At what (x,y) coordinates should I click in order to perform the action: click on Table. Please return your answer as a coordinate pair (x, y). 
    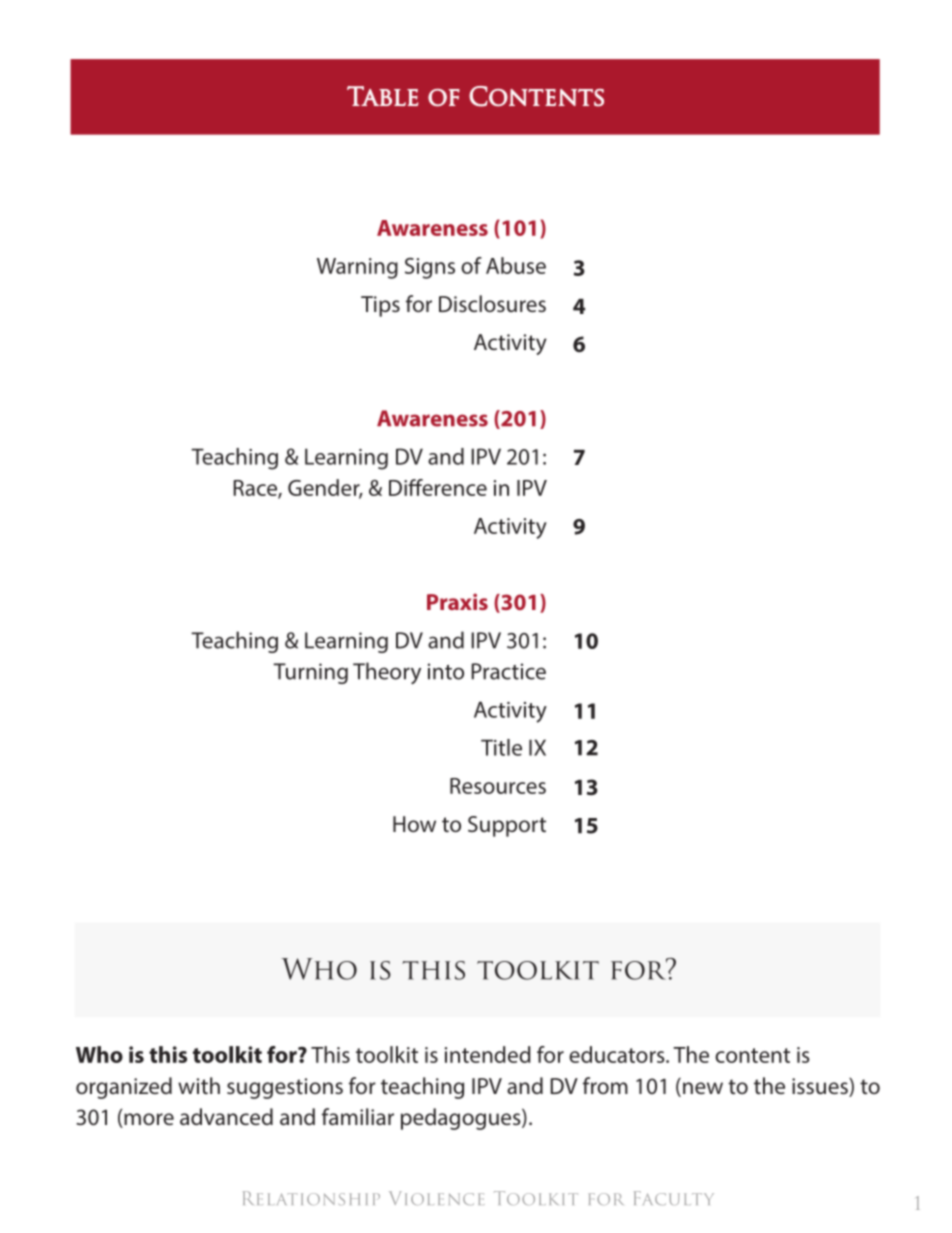
    Looking at the image, I should click on (382, 96).
